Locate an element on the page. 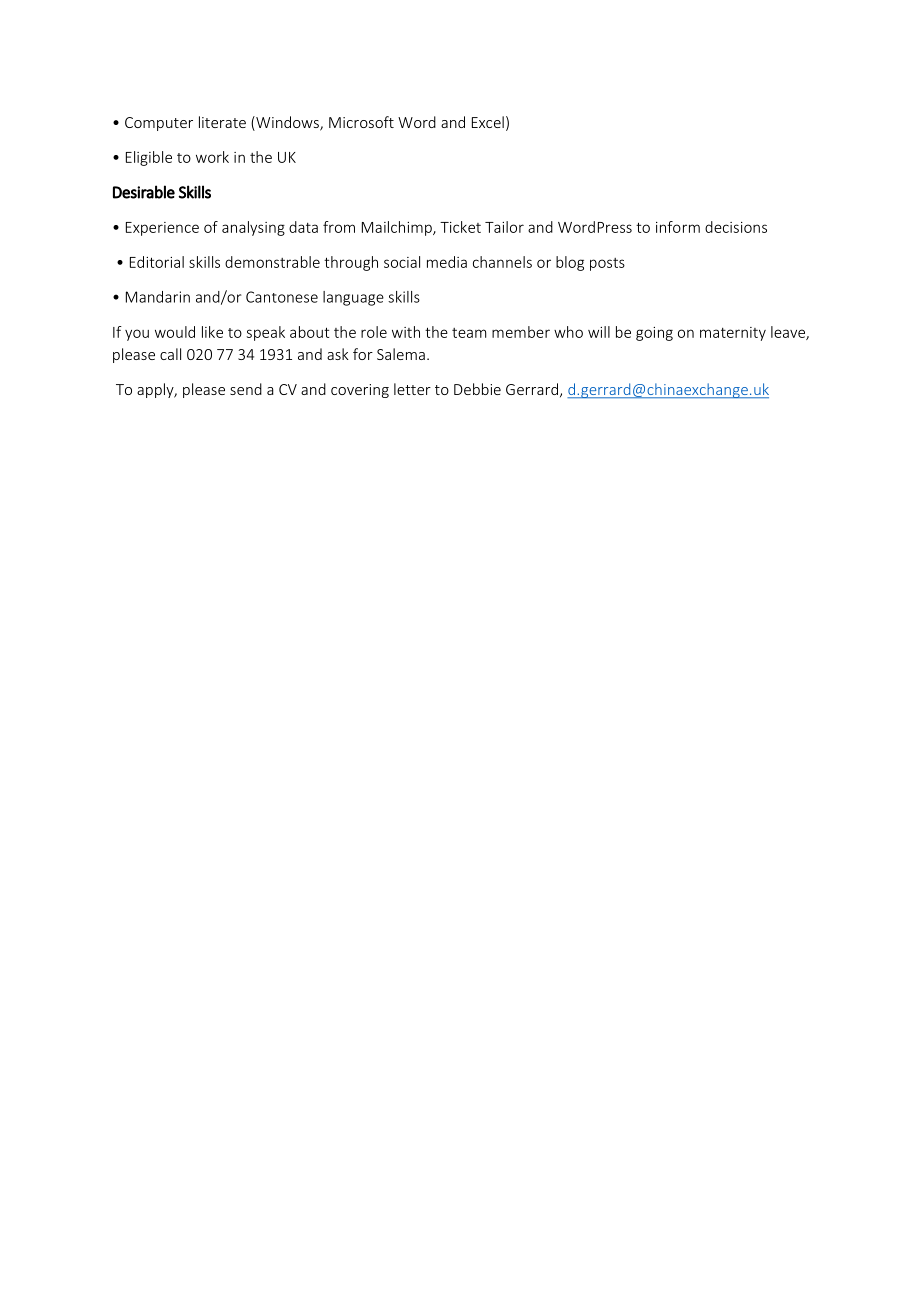  Microsoft is located at coordinates (361, 122).
